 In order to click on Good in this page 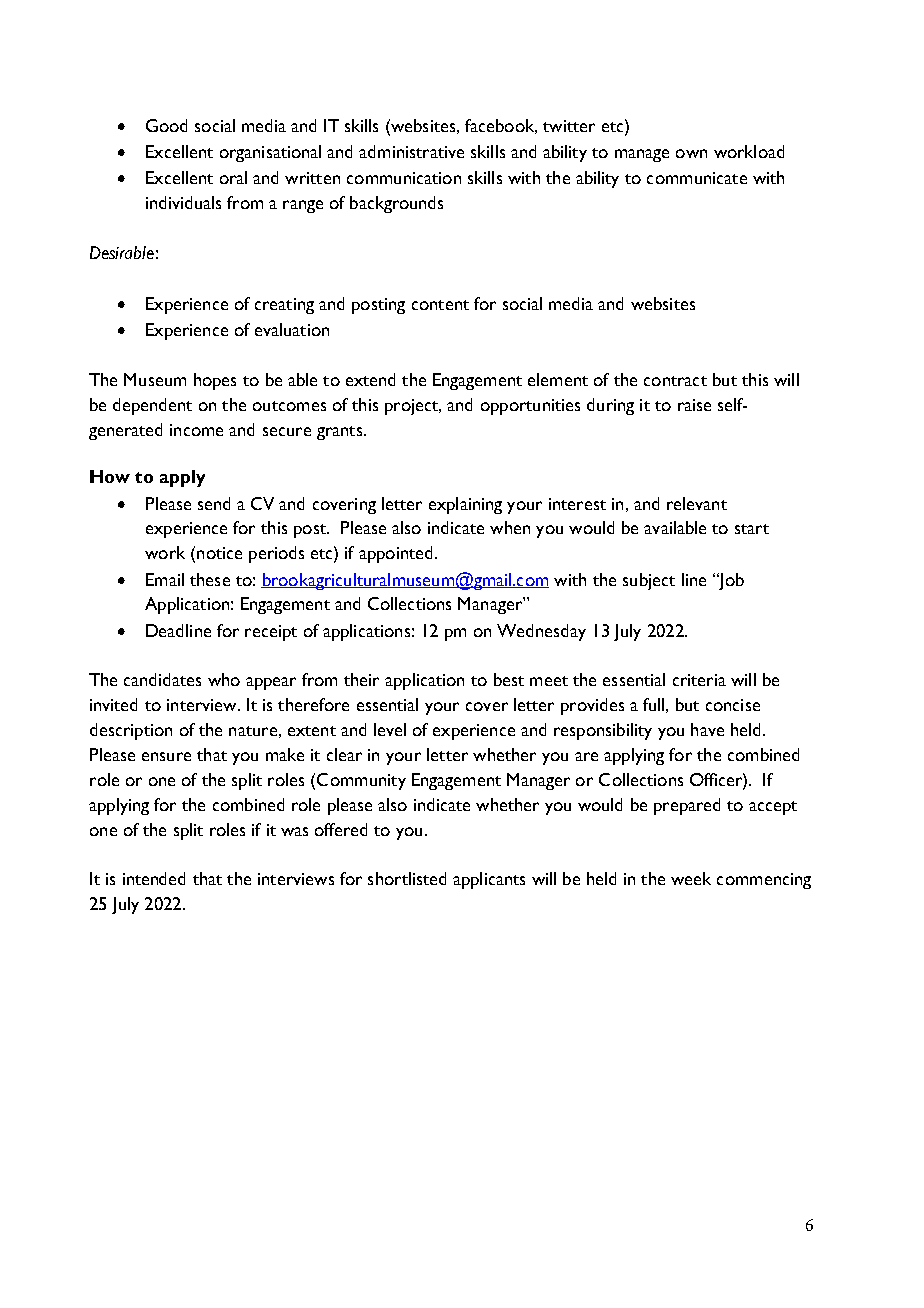, I will do `click(166, 125)`.
